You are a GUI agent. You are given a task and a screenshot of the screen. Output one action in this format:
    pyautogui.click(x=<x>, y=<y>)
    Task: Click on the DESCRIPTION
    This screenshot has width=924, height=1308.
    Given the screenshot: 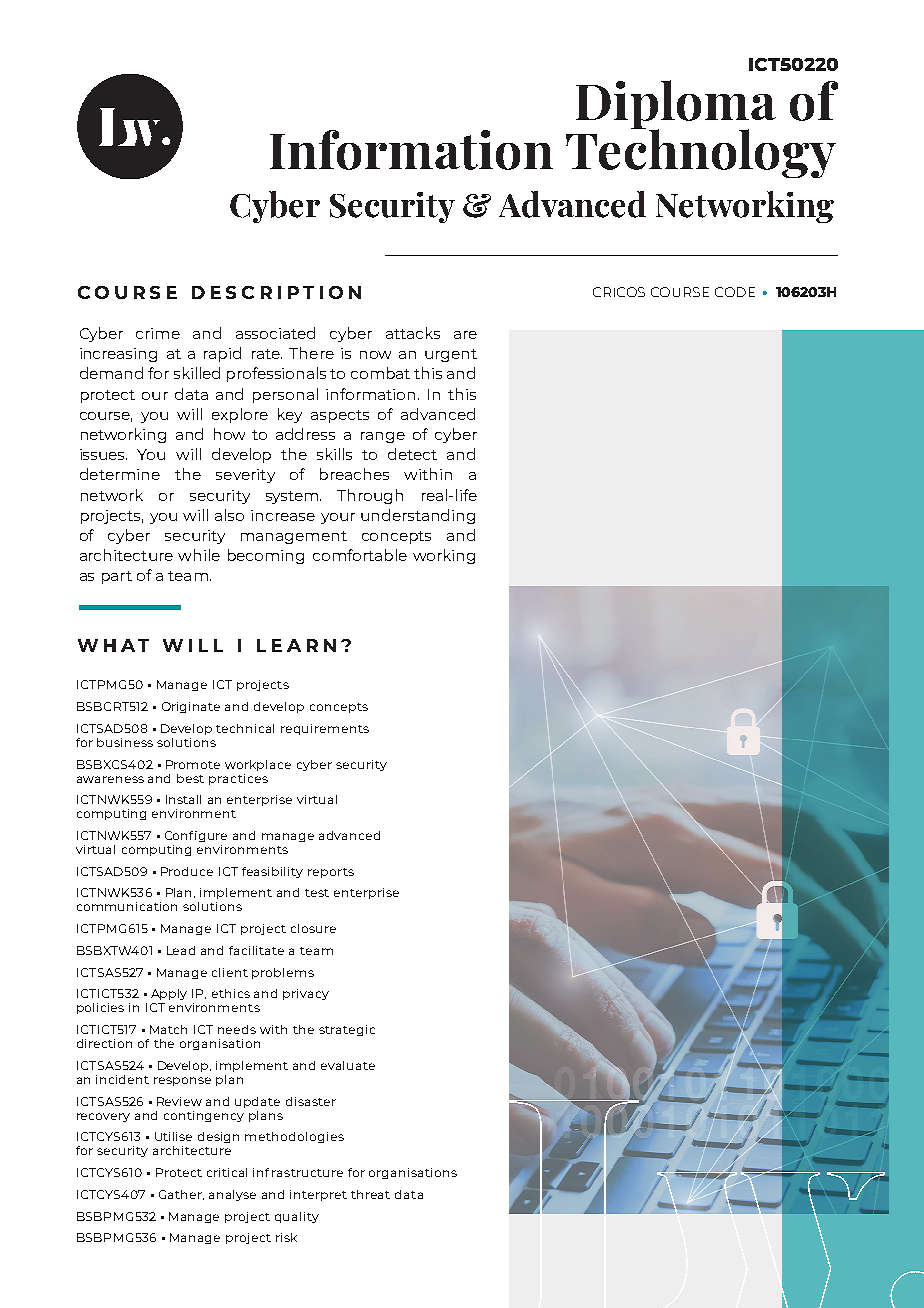 What is the action you would take?
    pyautogui.click(x=276, y=292)
